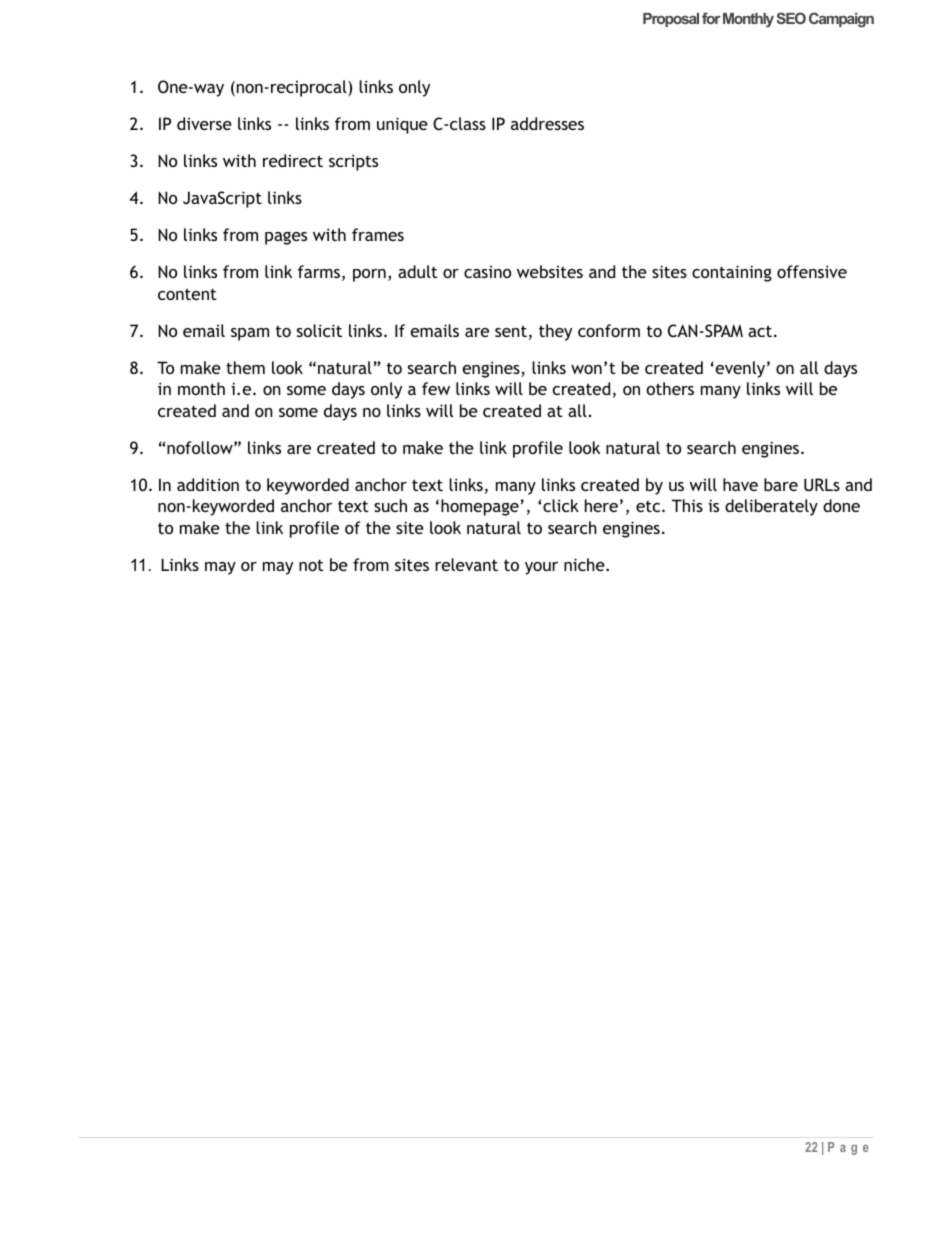 This image has width=952, height=1233. What do you see at coordinates (293, 160) in the image?
I see `redirect` at bounding box center [293, 160].
